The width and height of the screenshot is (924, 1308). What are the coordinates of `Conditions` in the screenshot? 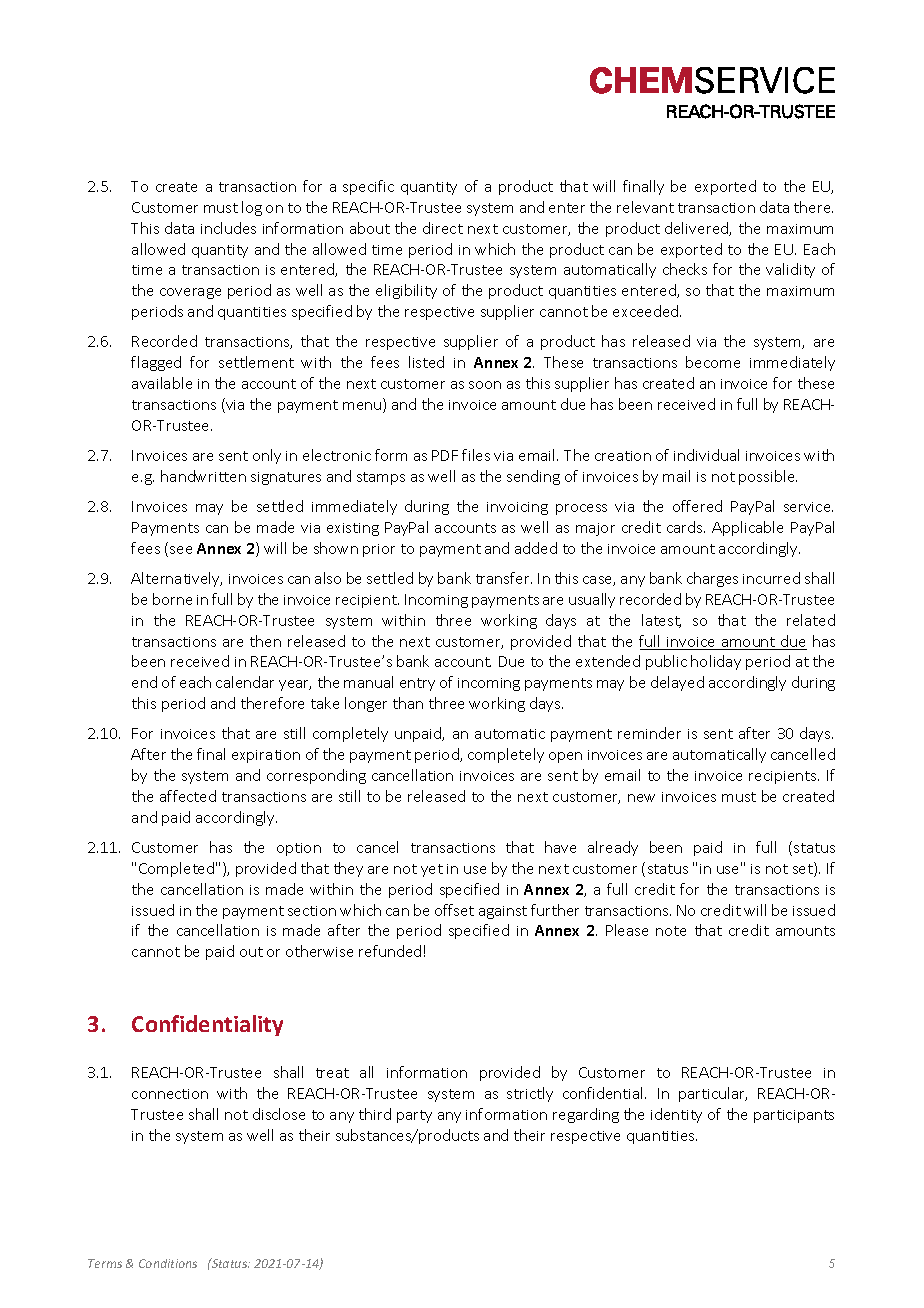 It's located at (168, 1263).
